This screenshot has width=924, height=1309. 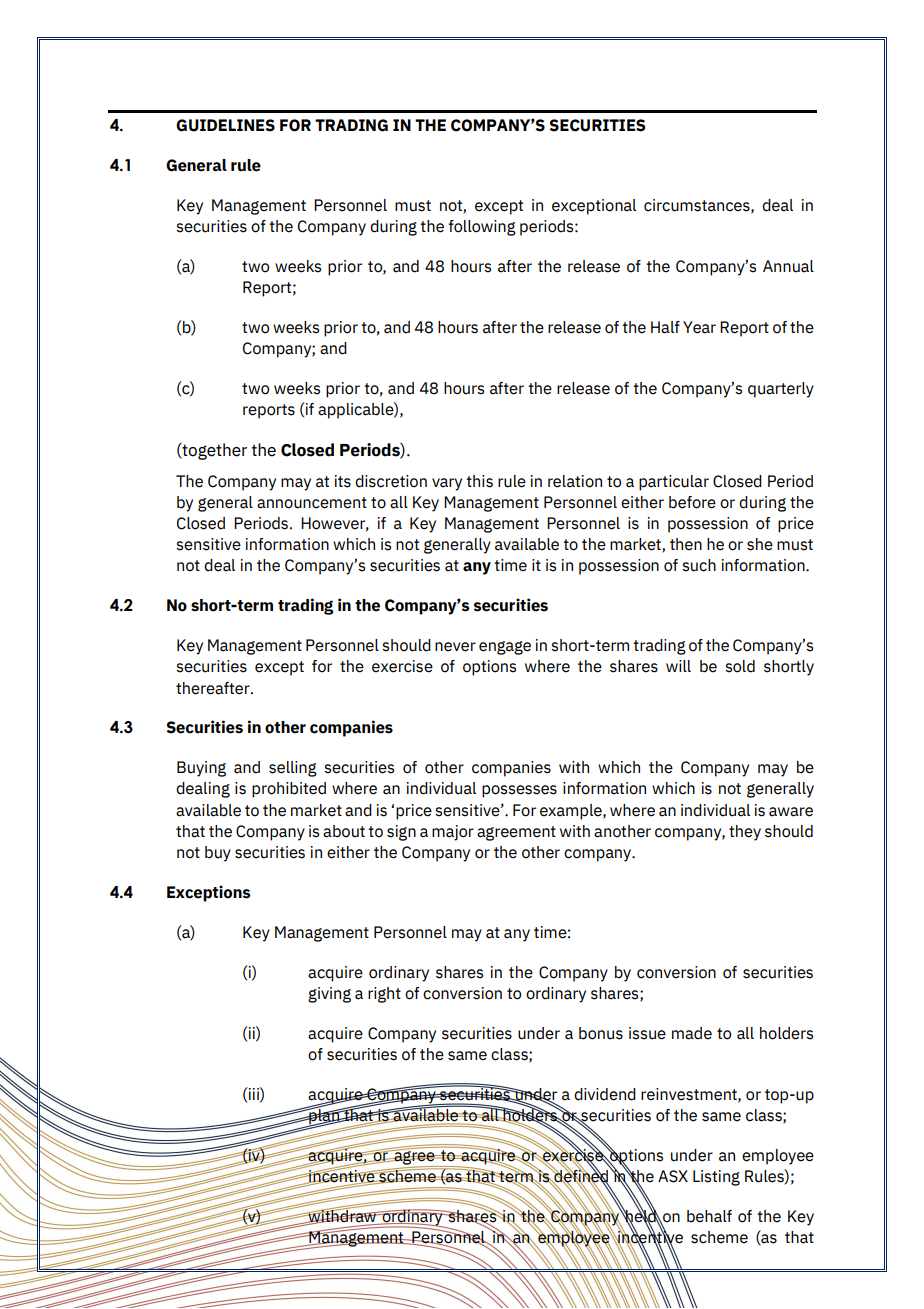 What do you see at coordinates (329, 995) in the screenshot?
I see `giving` at bounding box center [329, 995].
